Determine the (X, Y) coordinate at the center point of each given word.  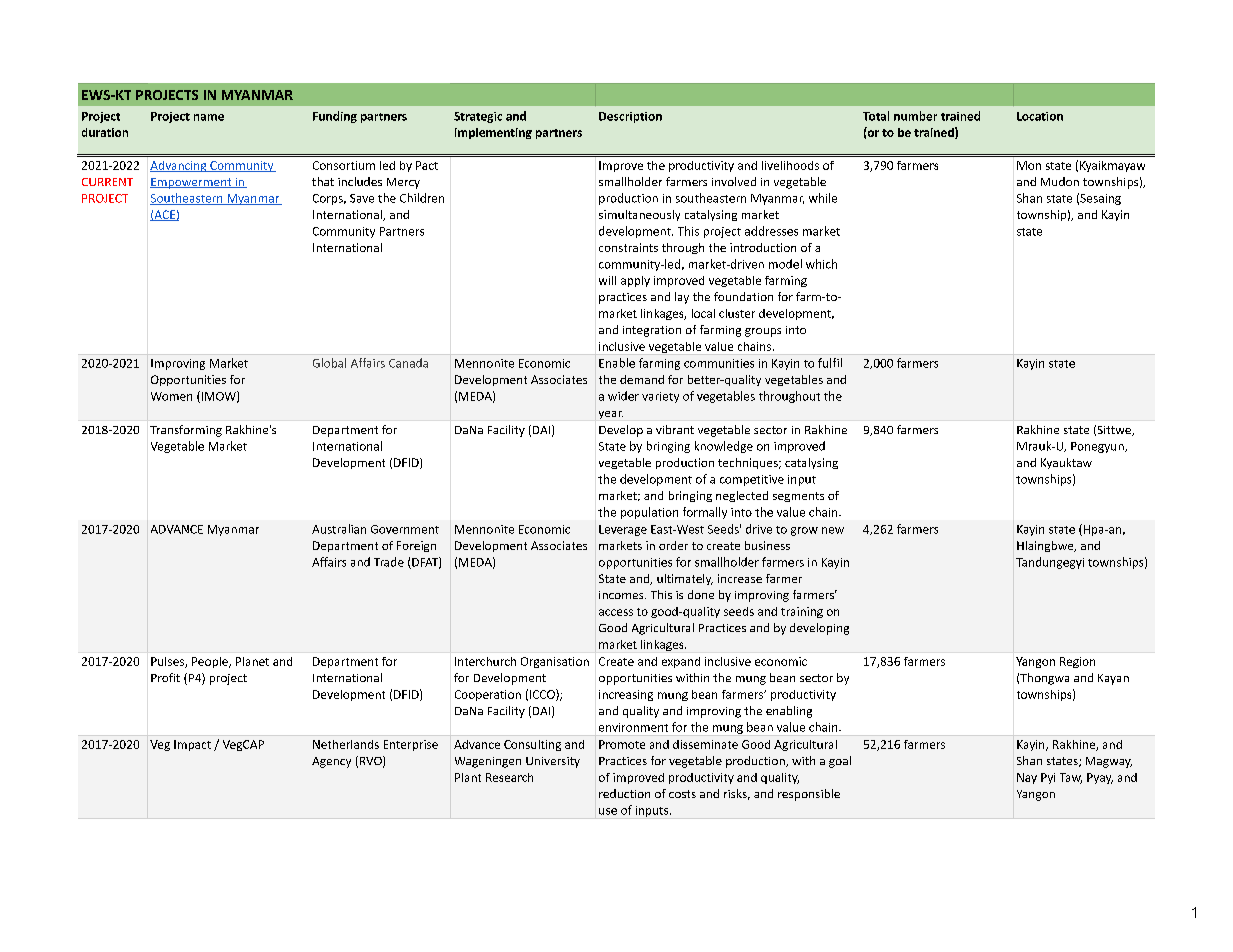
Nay (1027, 778)
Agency (331, 762)
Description (630, 117)
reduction (624, 793)
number (915, 116)
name (209, 117)
